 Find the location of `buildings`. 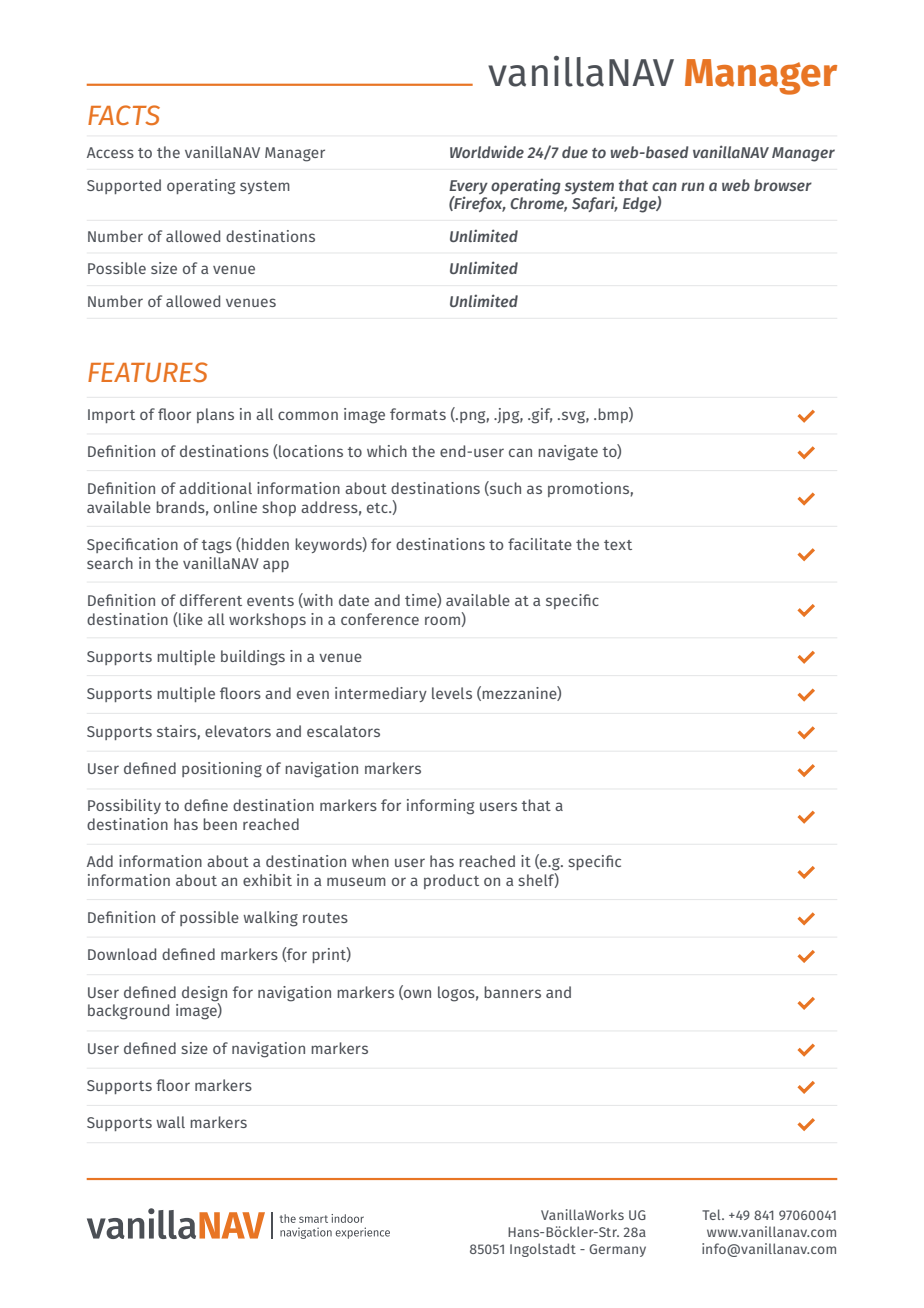

buildings is located at coordinates (253, 658).
